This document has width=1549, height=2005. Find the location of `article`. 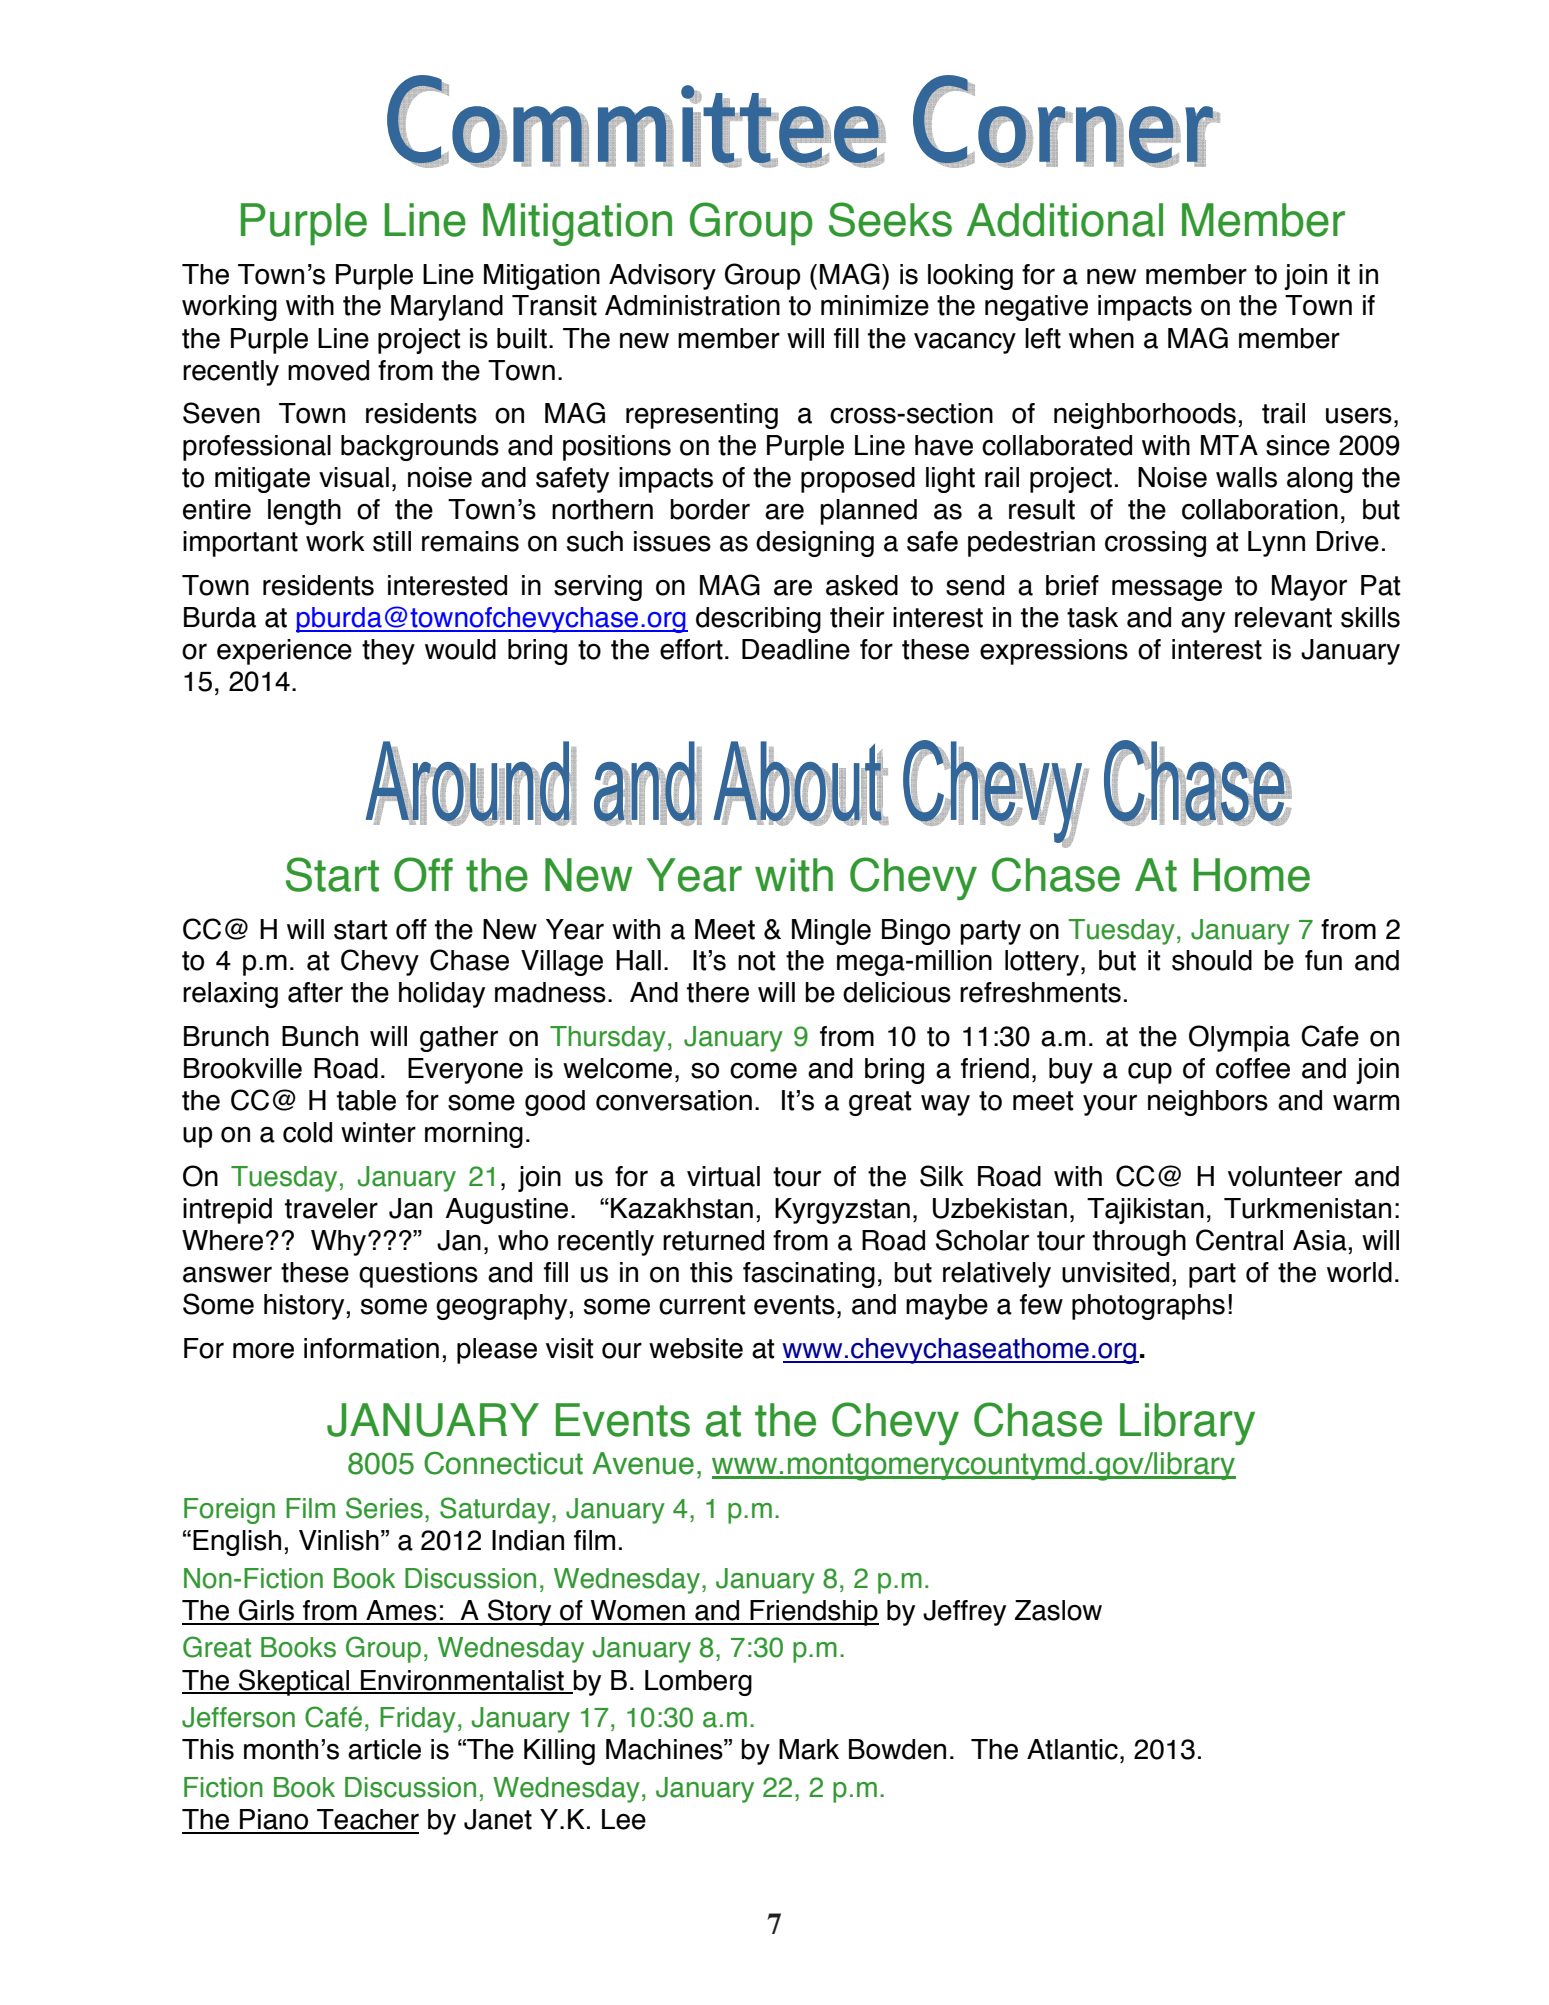

article is located at coordinates (384, 1749).
